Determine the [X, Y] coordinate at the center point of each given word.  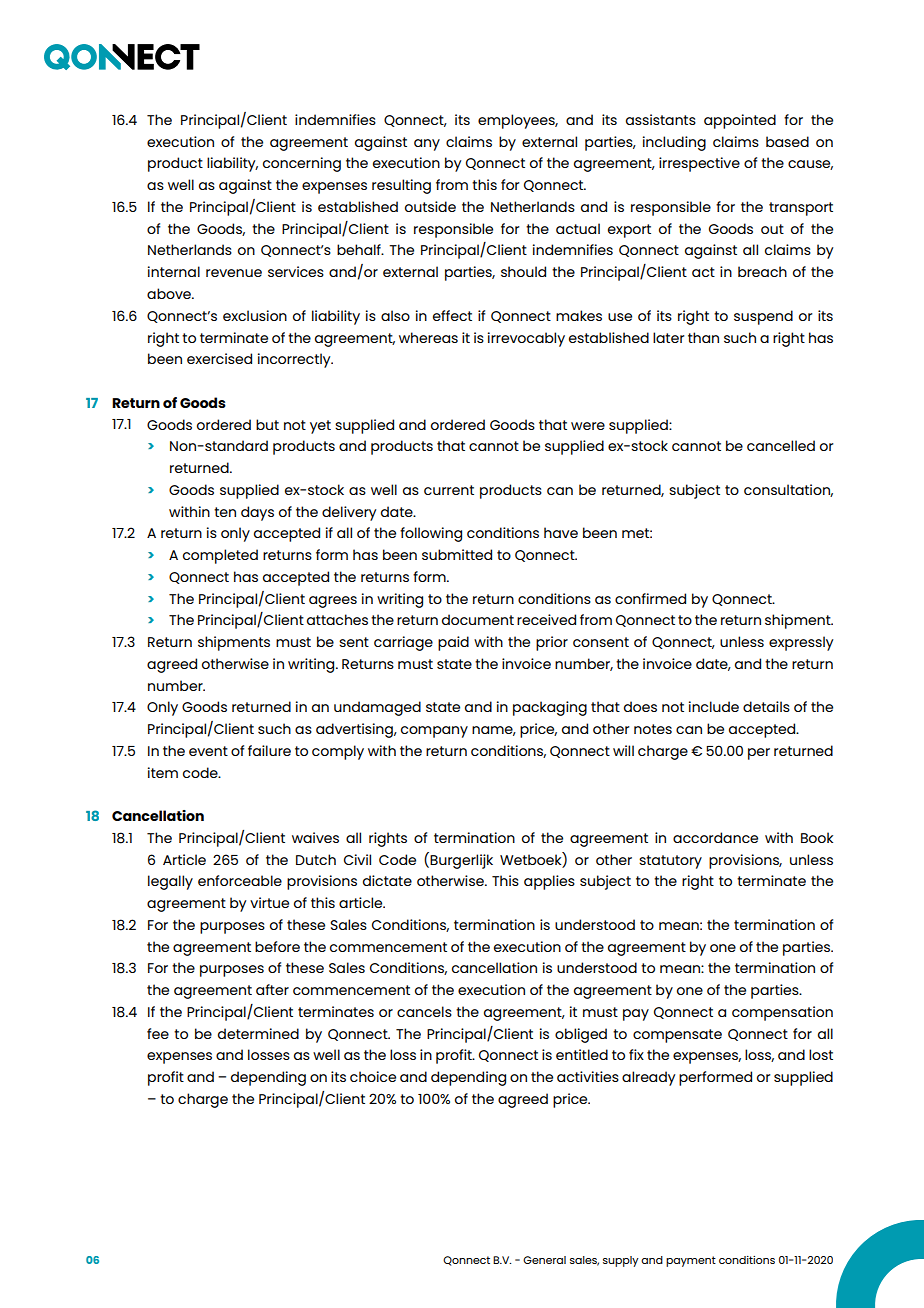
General [544, 1260]
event [208, 751]
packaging [550, 708]
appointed [740, 121]
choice [373, 1076]
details [766, 706]
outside [430, 206]
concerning [302, 164]
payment [691, 1261]
